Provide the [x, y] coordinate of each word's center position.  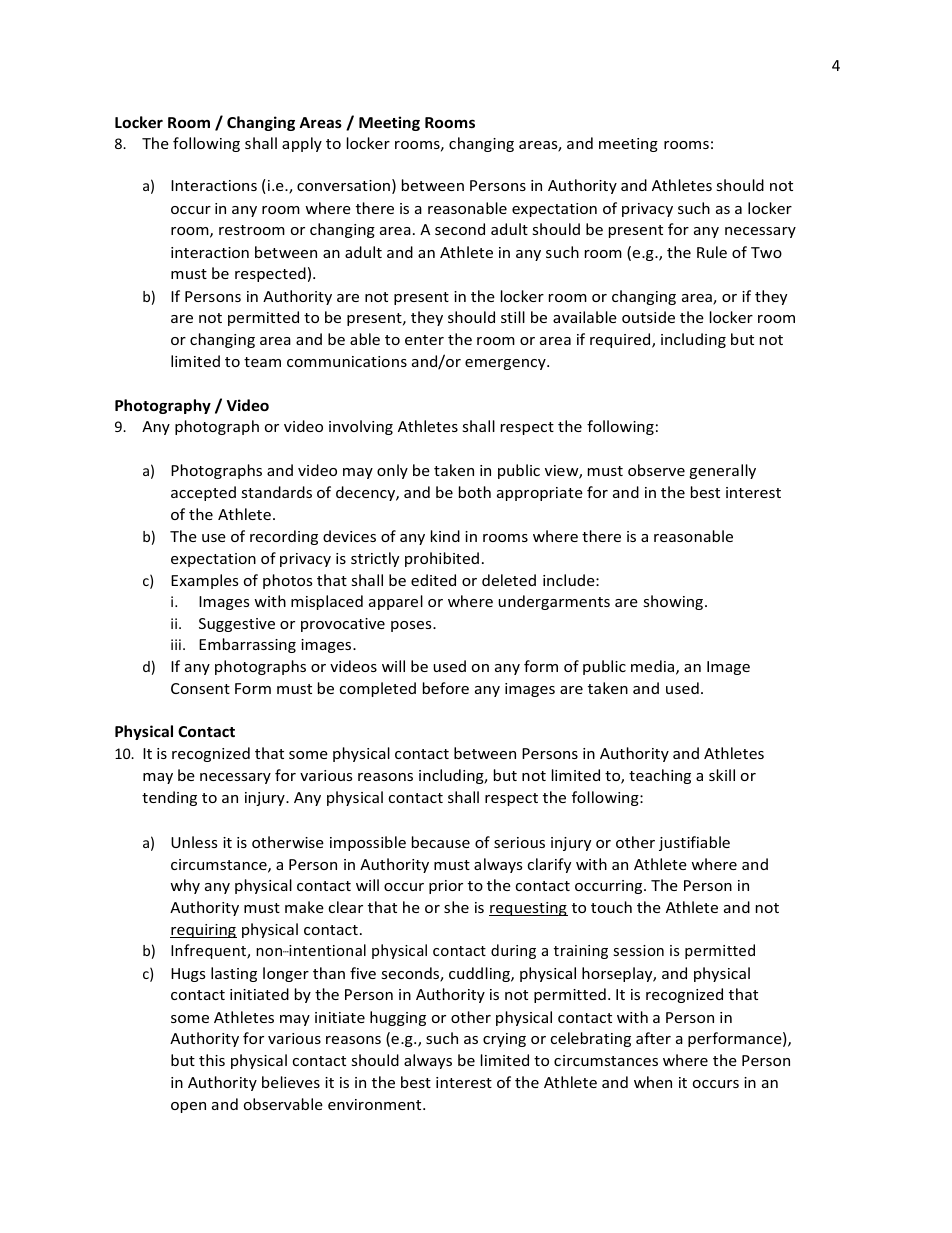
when [653, 1082]
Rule [712, 252]
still [513, 317]
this [212, 1060]
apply [302, 144]
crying [504, 1040]
